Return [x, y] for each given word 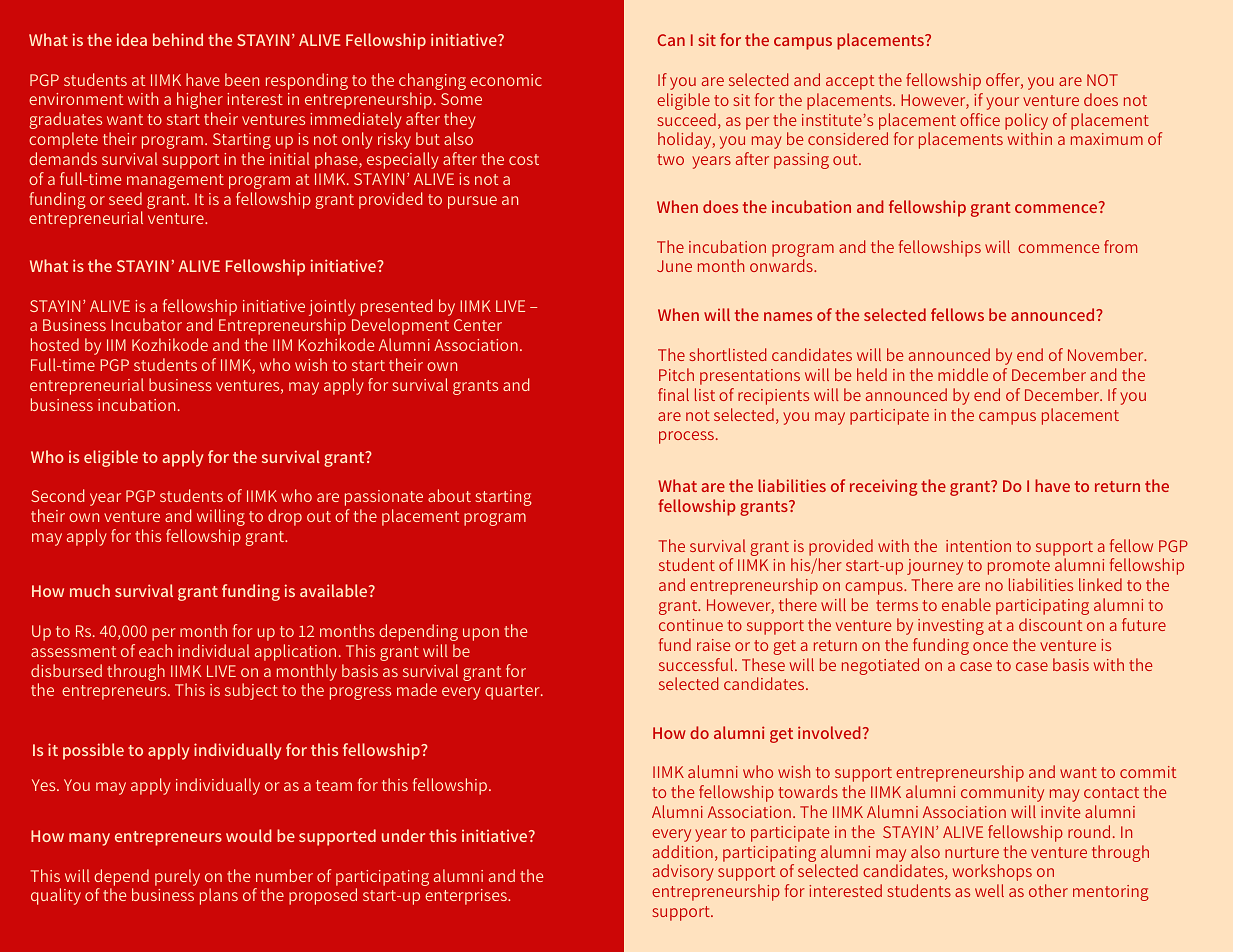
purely [177, 877]
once [990, 646]
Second [57, 495]
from [1120, 246]
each [155, 650]
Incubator [146, 324]
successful [696, 664]
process [686, 437]
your [1002, 103]
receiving [883, 487]
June [674, 266]
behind [178, 39]
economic [506, 80]
